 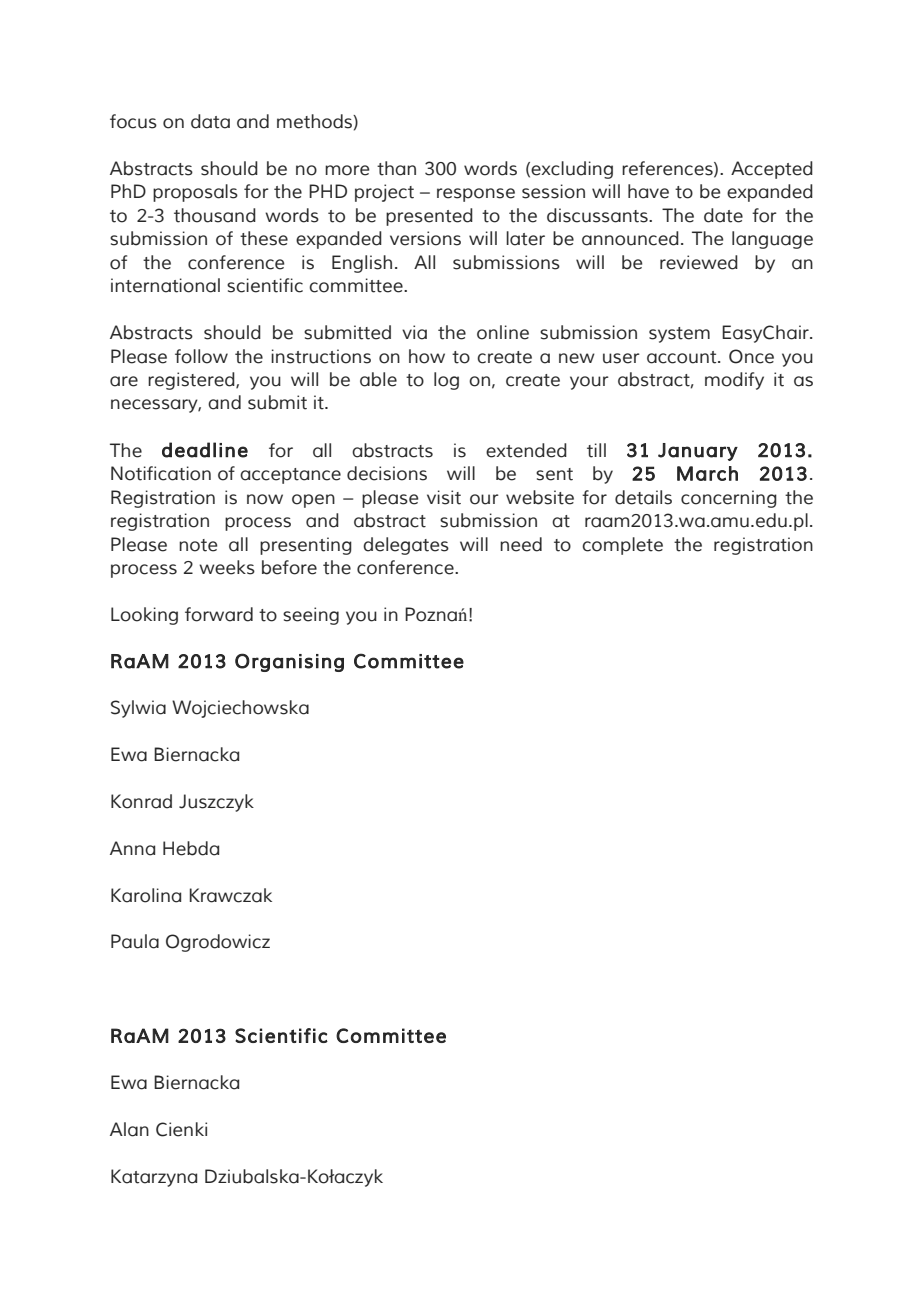 I want to click on Paula, so click(x=135, y=941).
